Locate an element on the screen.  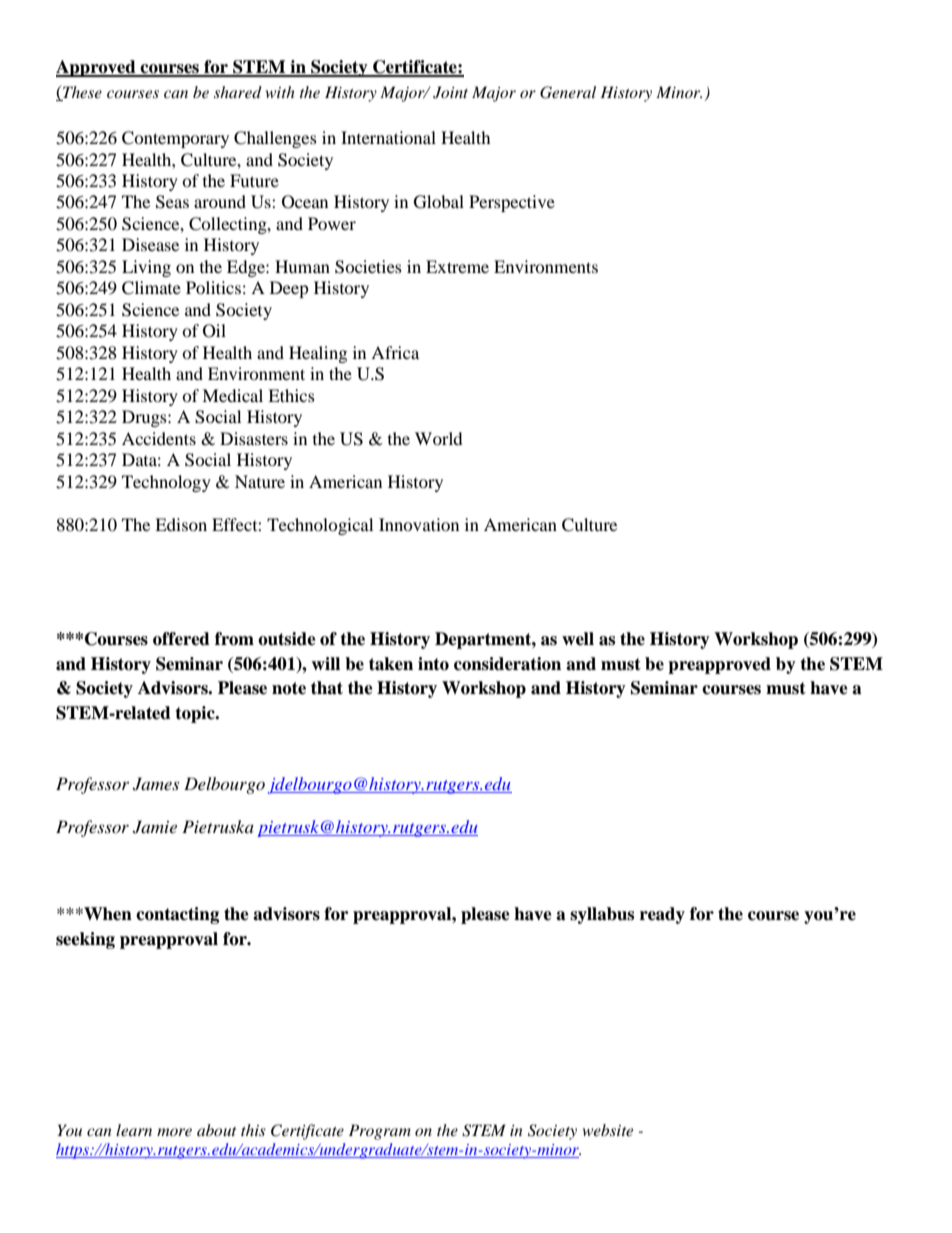
International is located at coordinates (388, 137).
